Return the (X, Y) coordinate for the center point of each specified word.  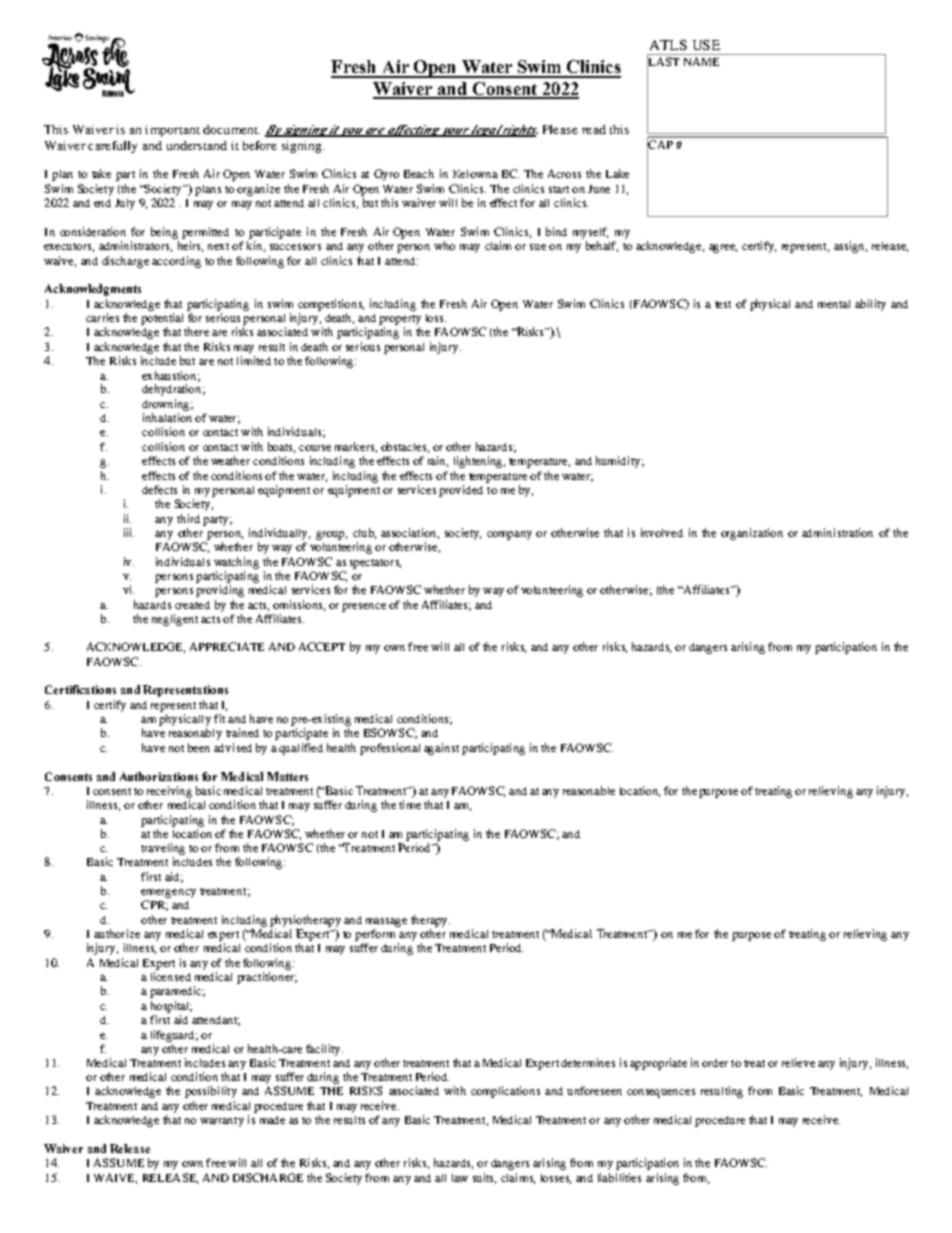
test (723, 304)
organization (752, 534)
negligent (175, 620)
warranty (222, 1122)
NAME (701, 61)
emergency (168, 893)
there (196, 331)
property (400, 320)
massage (386, 922)
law (460, 1178)
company (509, 535)
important (172, 131)
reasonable (589, 790)
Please (560, 129)
